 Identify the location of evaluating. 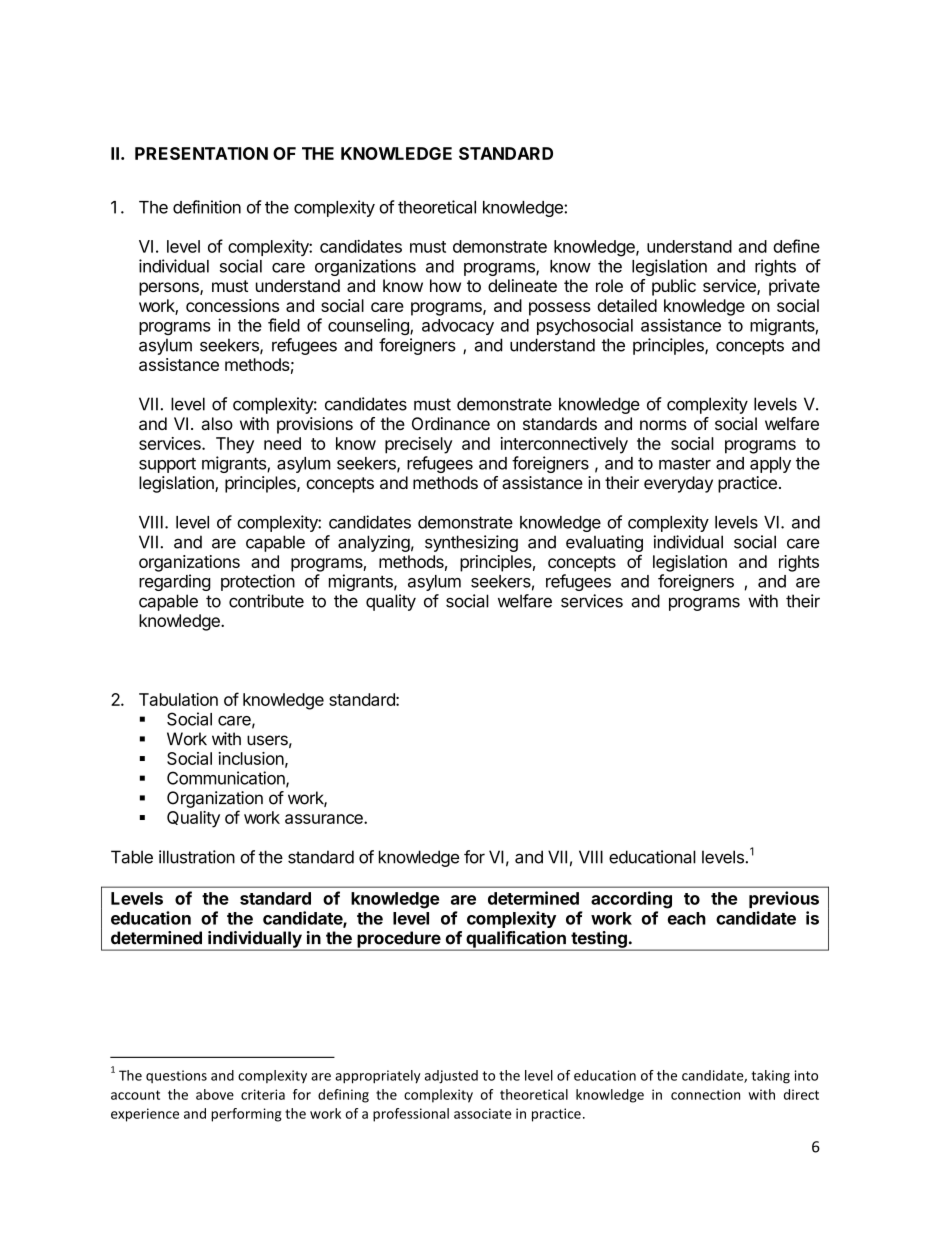
(604, 543).
